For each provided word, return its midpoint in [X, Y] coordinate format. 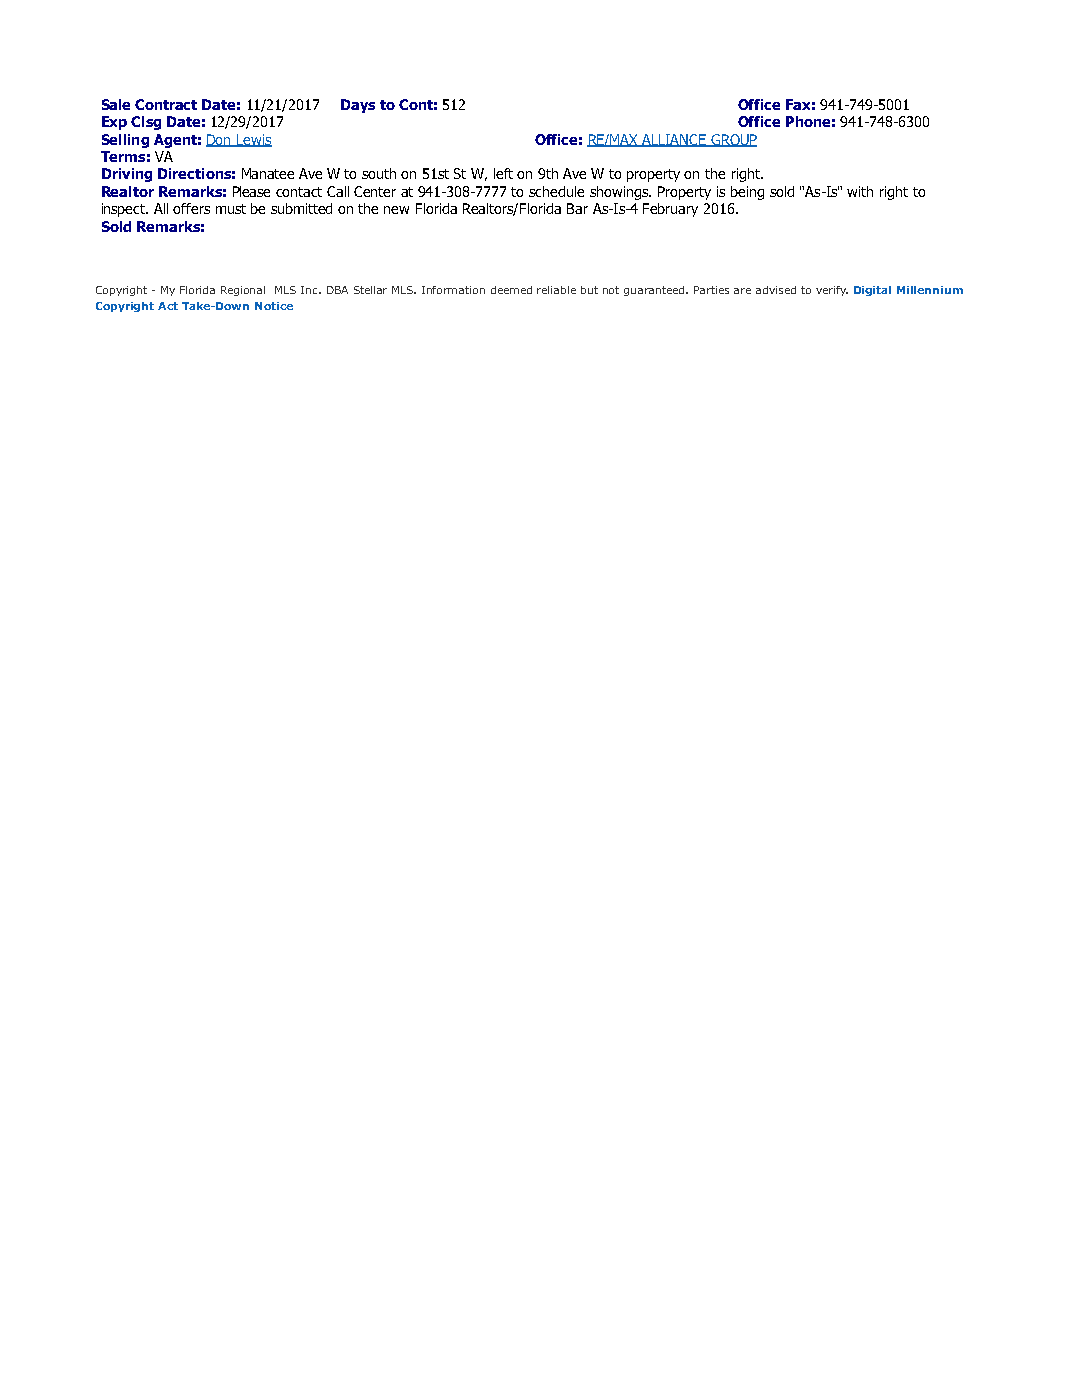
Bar [577, 208]
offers [191, 208]
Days [358, 106]
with [860, 191]
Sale [116, 104]
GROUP [733, 140]
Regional [243, 291]
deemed [511, 290]
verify [832, 291]
